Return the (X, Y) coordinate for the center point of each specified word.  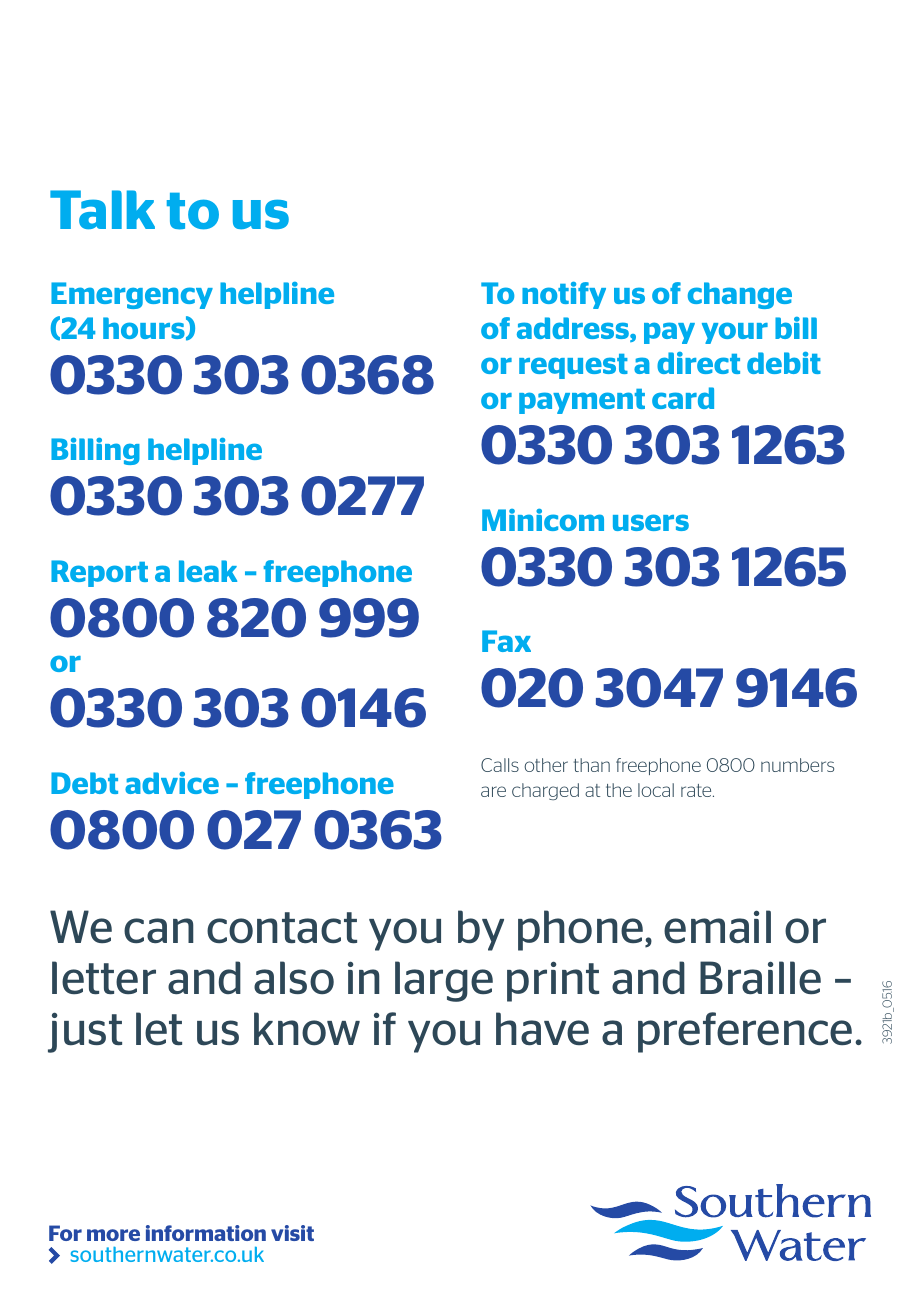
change (740, 295)
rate (697, 790)
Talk (102, 209)
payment (582, 401)
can (159, 930)
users (651, 522)
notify (564, 295)
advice (172, 783)
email (717, 926)
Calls (500, 765)
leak (208, 571)
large (444, 981)
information (206, 1233)
